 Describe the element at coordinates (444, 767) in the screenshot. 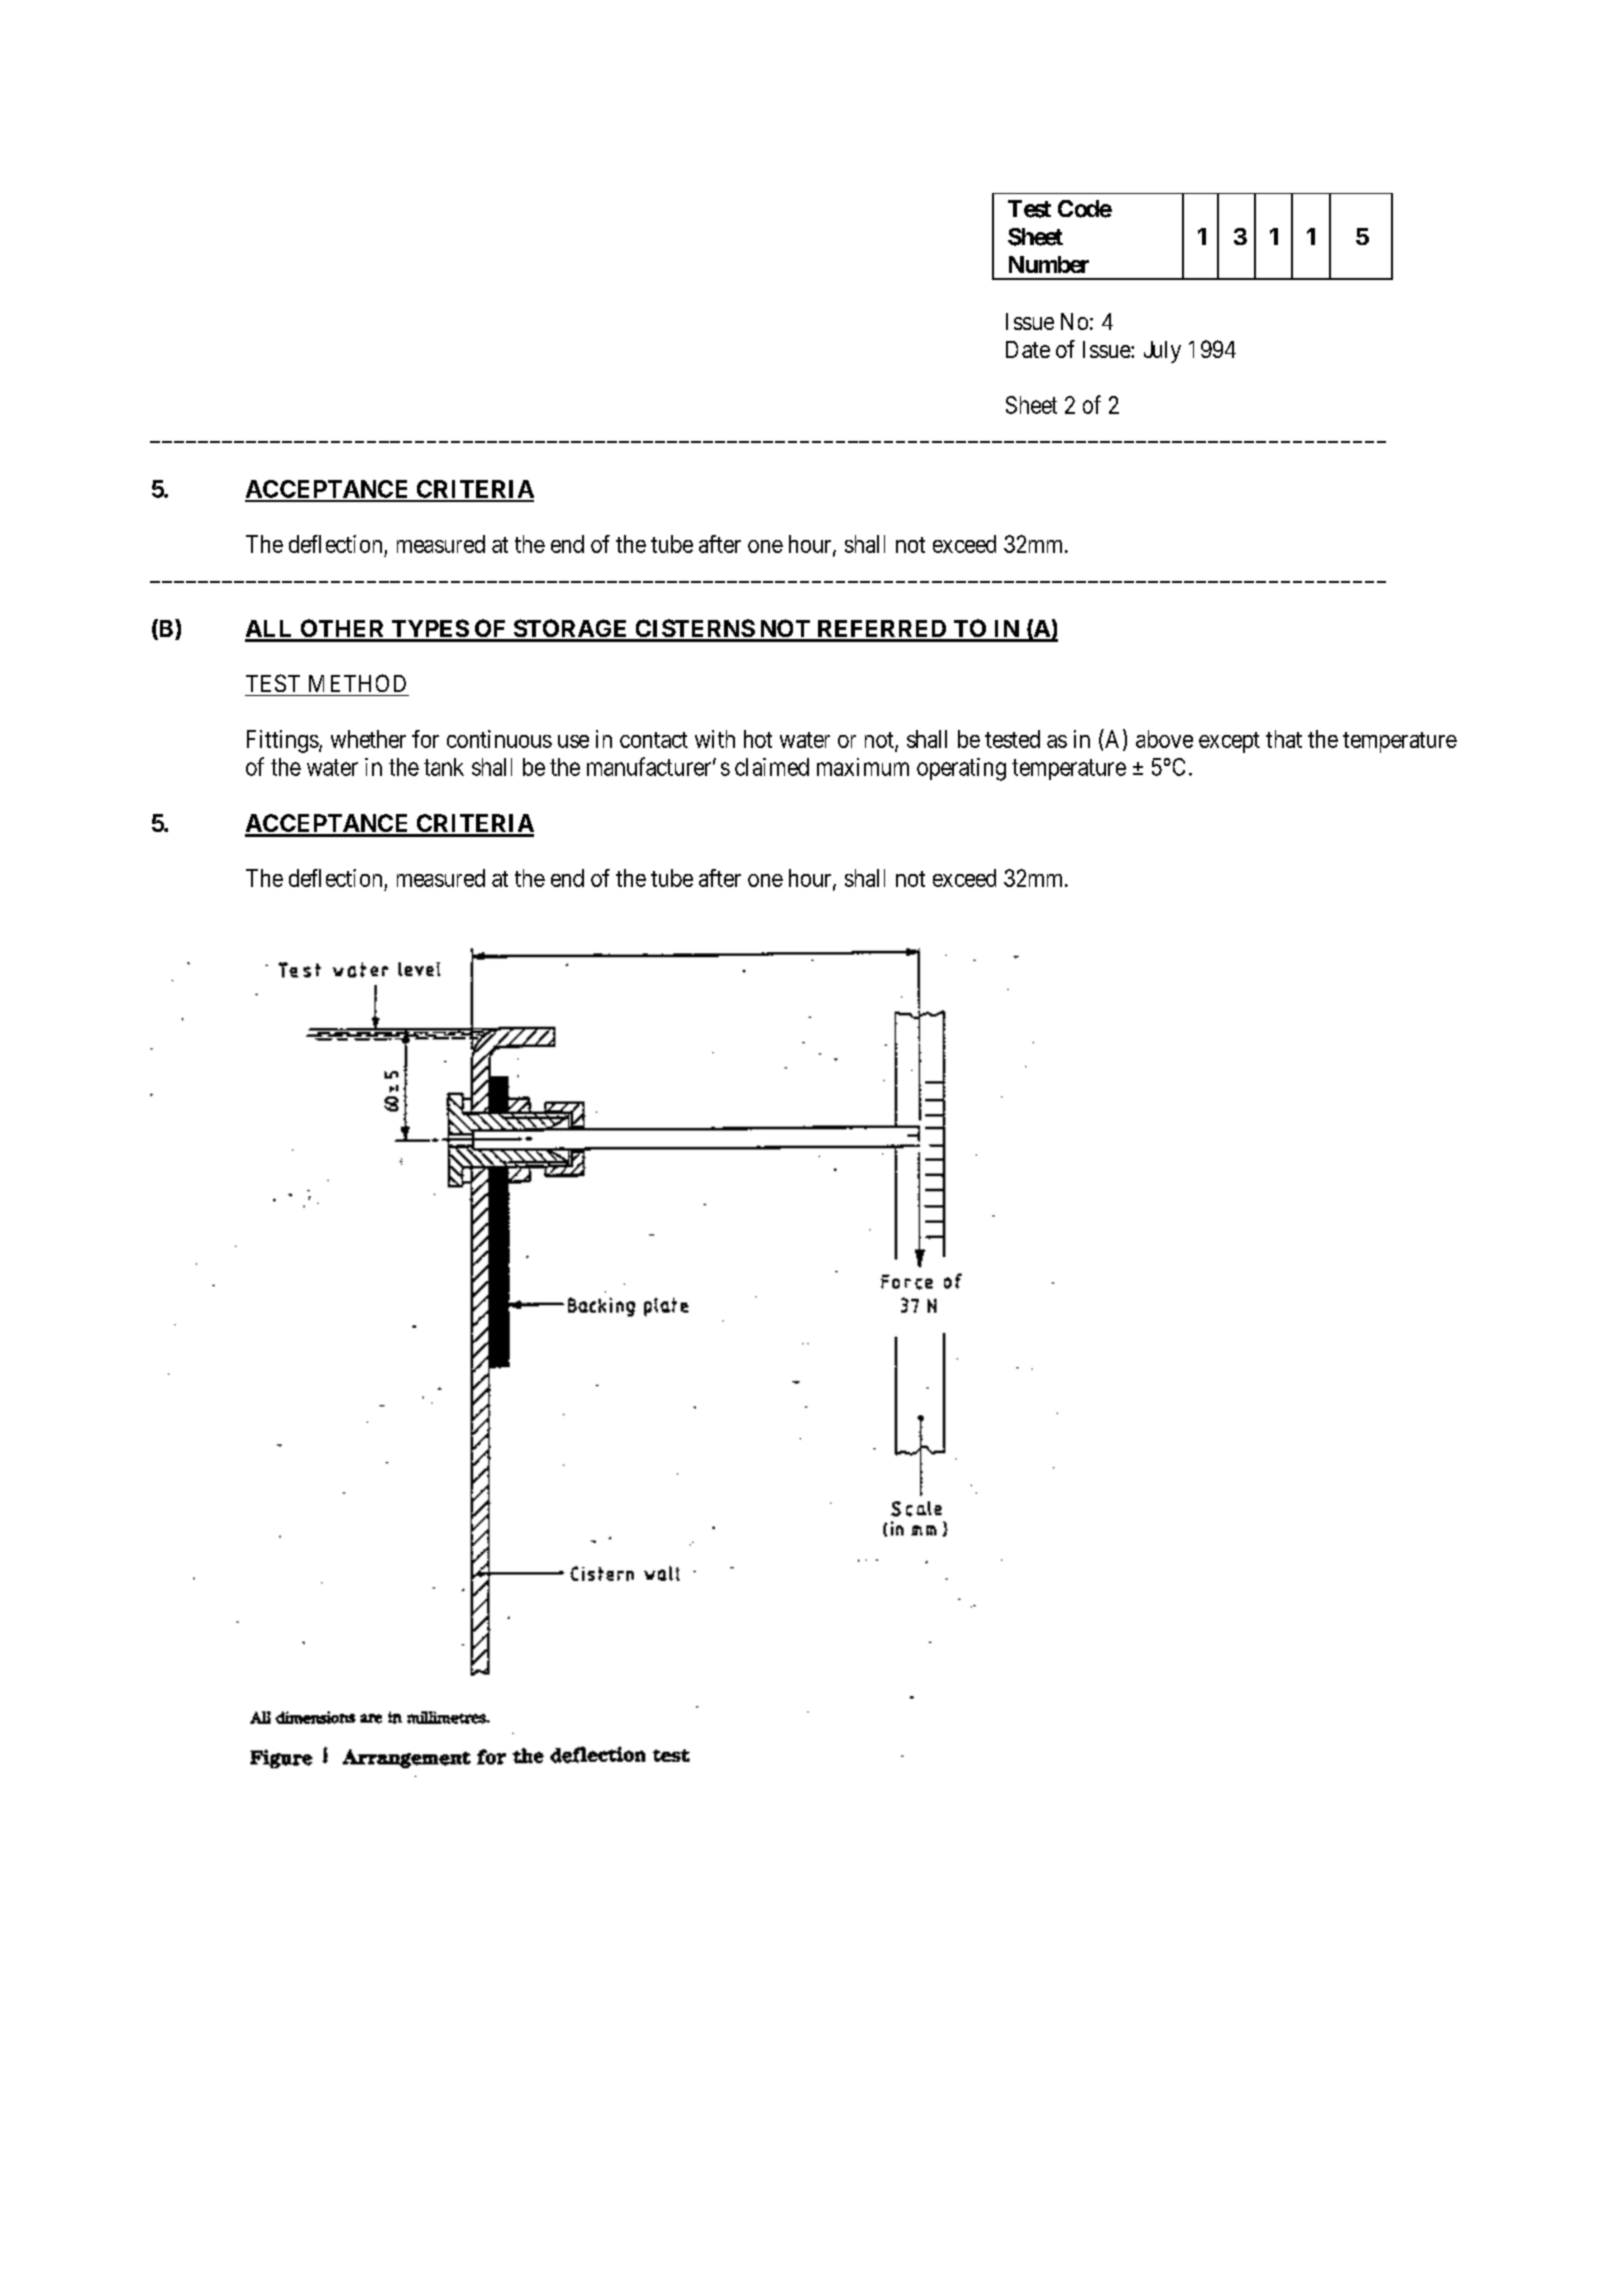

I see `tank` at that location.
